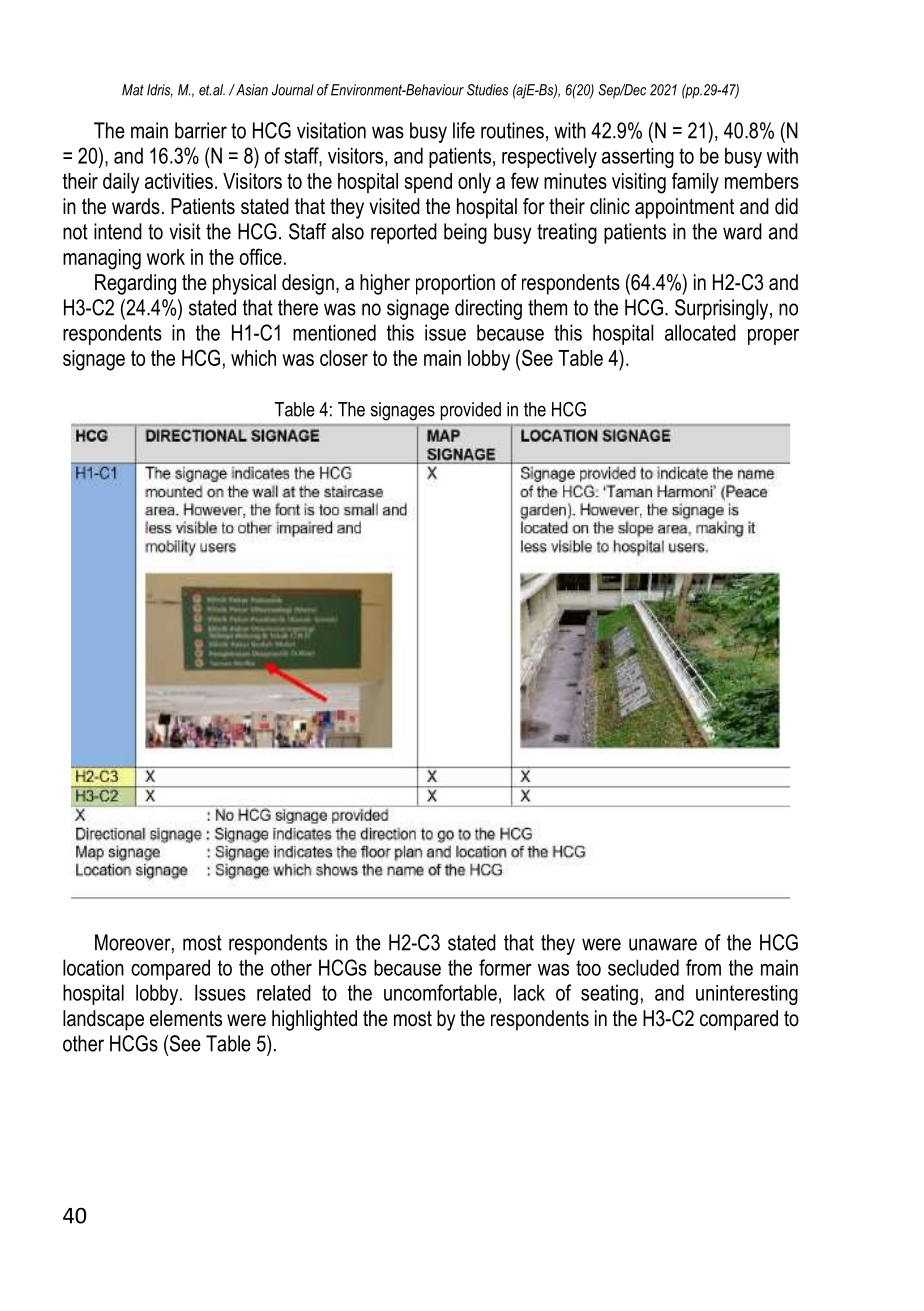 The height and width of the screenshot is (1311, 924). What do you see at coordinates (160, 90) in the screenshot?
I see `Idris` at bounding box center [160, 90].
